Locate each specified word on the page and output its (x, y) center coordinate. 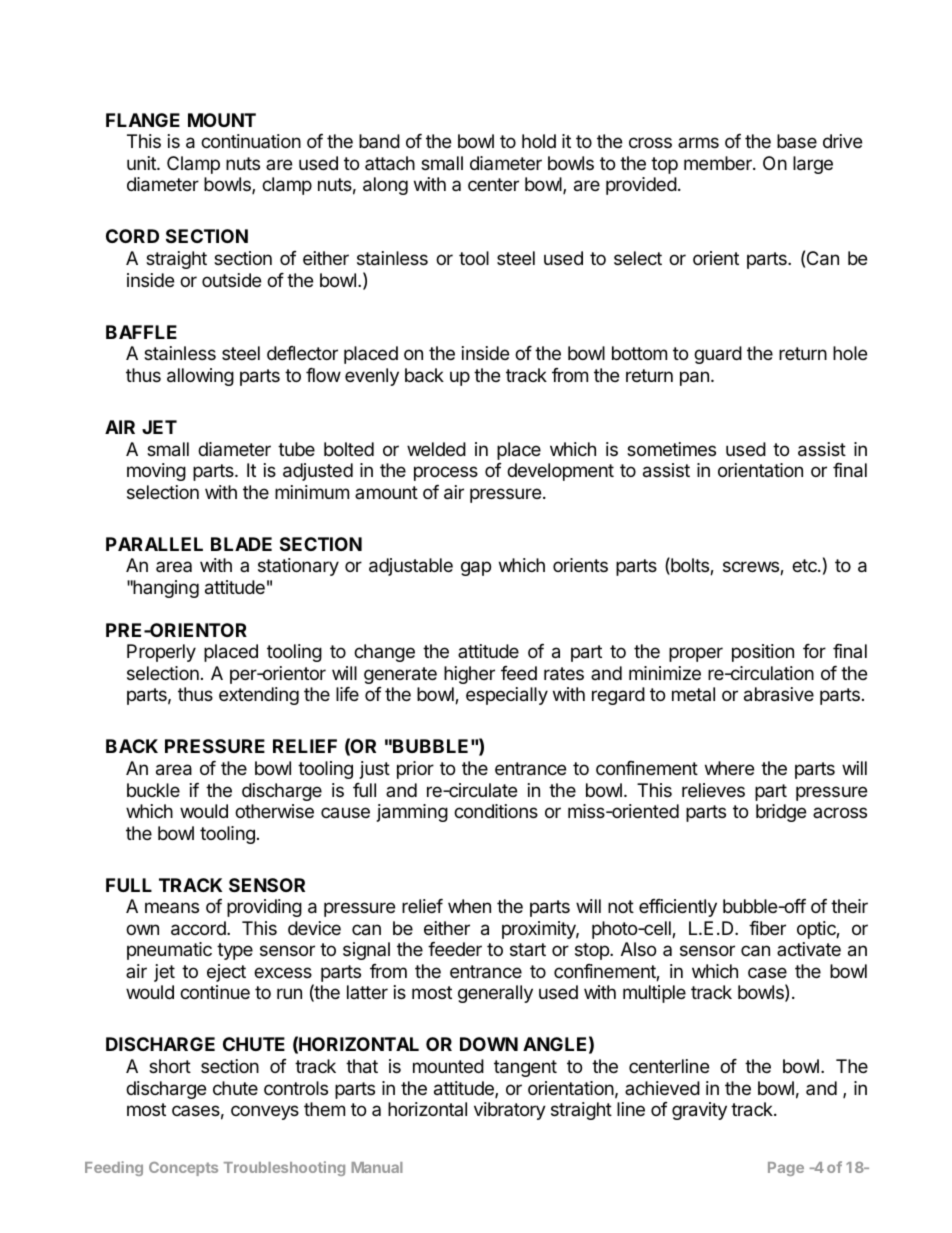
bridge (781, 813)
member (719, 163)
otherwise (274, 811)
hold (539, 141)
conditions (496, 811)
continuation (251, 141)
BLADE (241, 544)
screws (752, 568)
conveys (265, 1112)
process (446, 473)
